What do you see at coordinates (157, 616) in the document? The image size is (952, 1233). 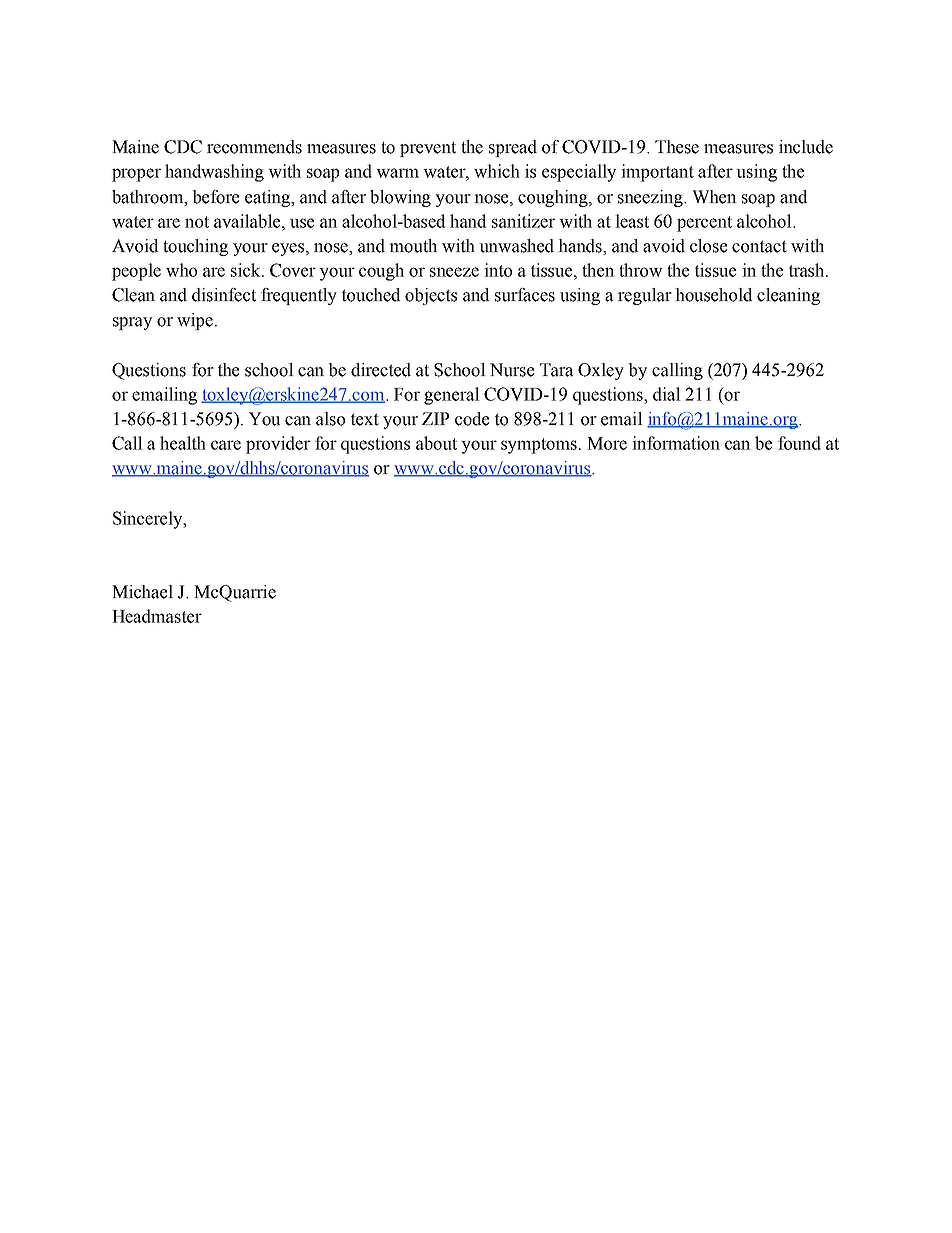 I see `Headmaster` at bounding box center [157, 616].
